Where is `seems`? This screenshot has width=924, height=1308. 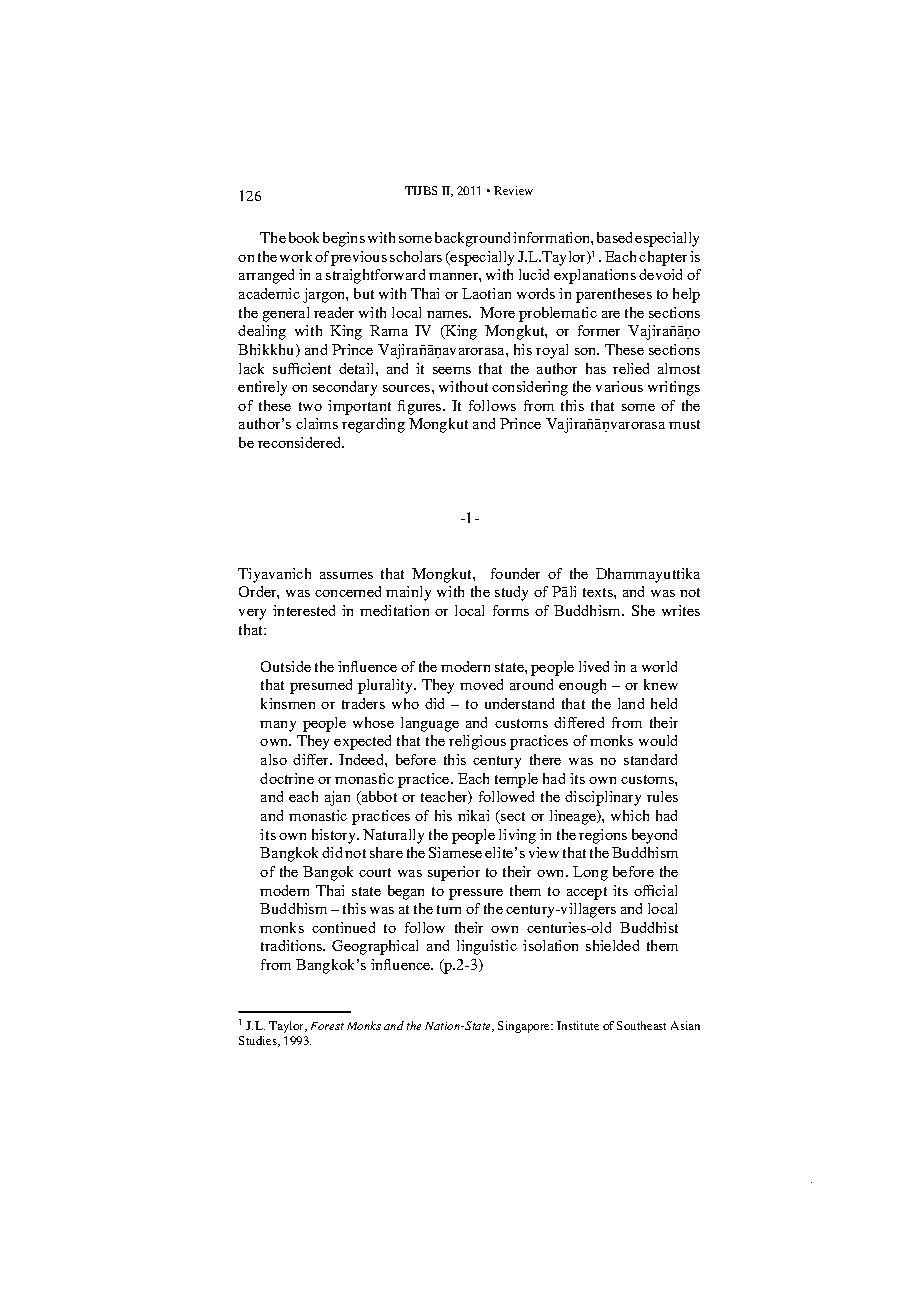 seems is located at coordinates (452, 370).
